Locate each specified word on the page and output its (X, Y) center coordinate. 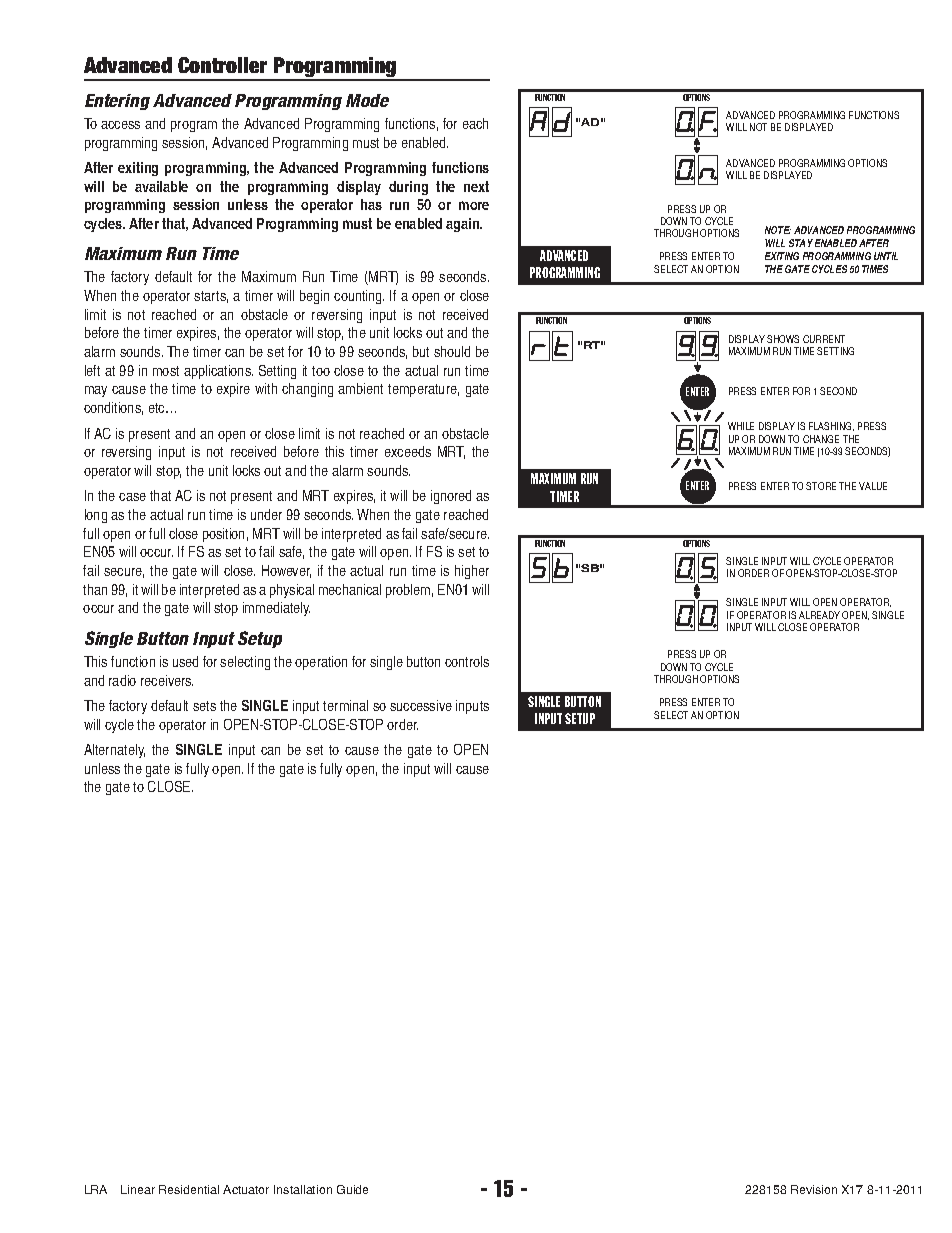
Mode (367, 100)
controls (467, 661)
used (185, 661)
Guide (352, 1189)
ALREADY (819, 615)
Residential (189, 1189)
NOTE (778, 230)
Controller (222, 65)
